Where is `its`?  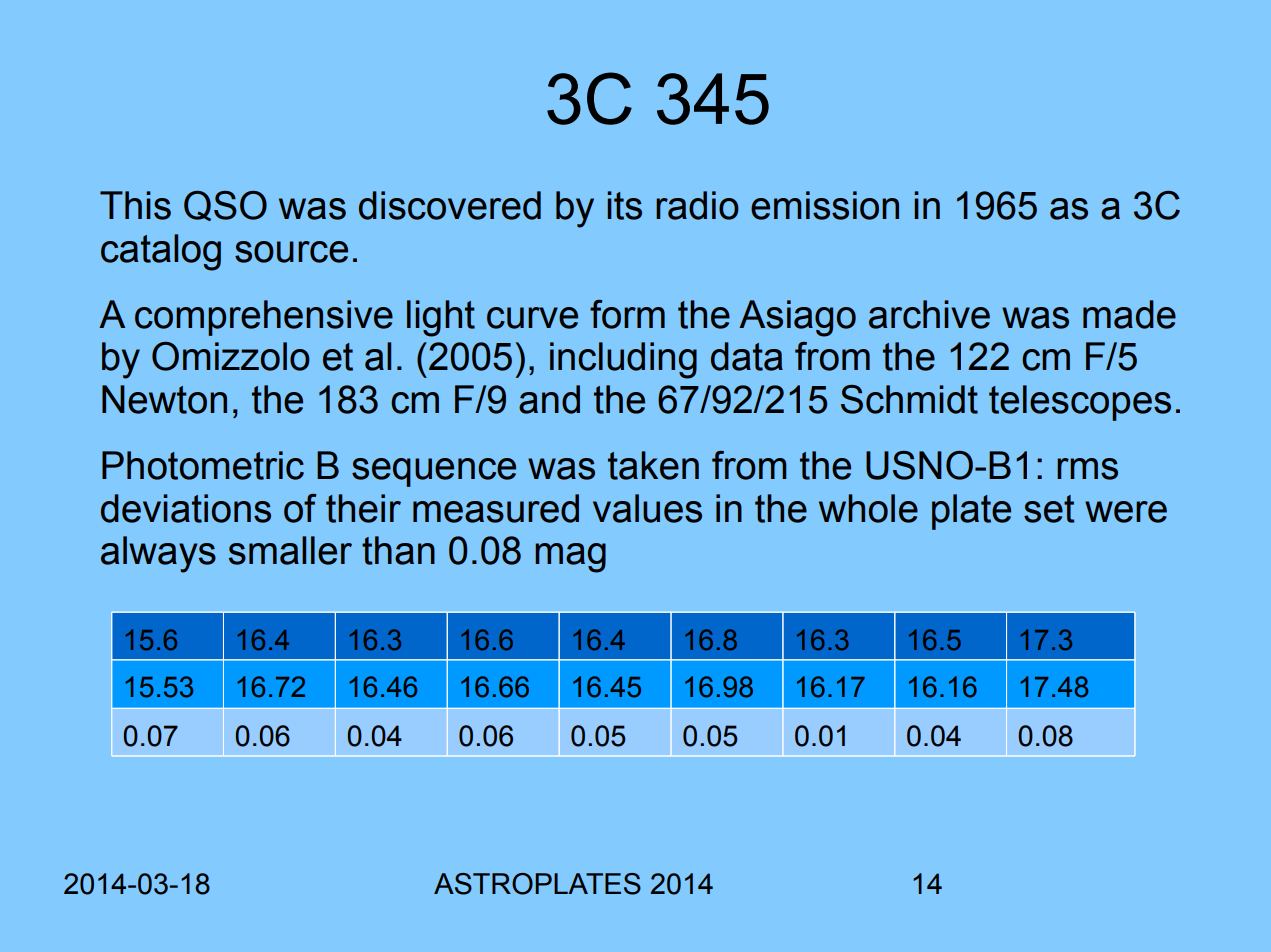
its is located at coordinates (624, 205).
